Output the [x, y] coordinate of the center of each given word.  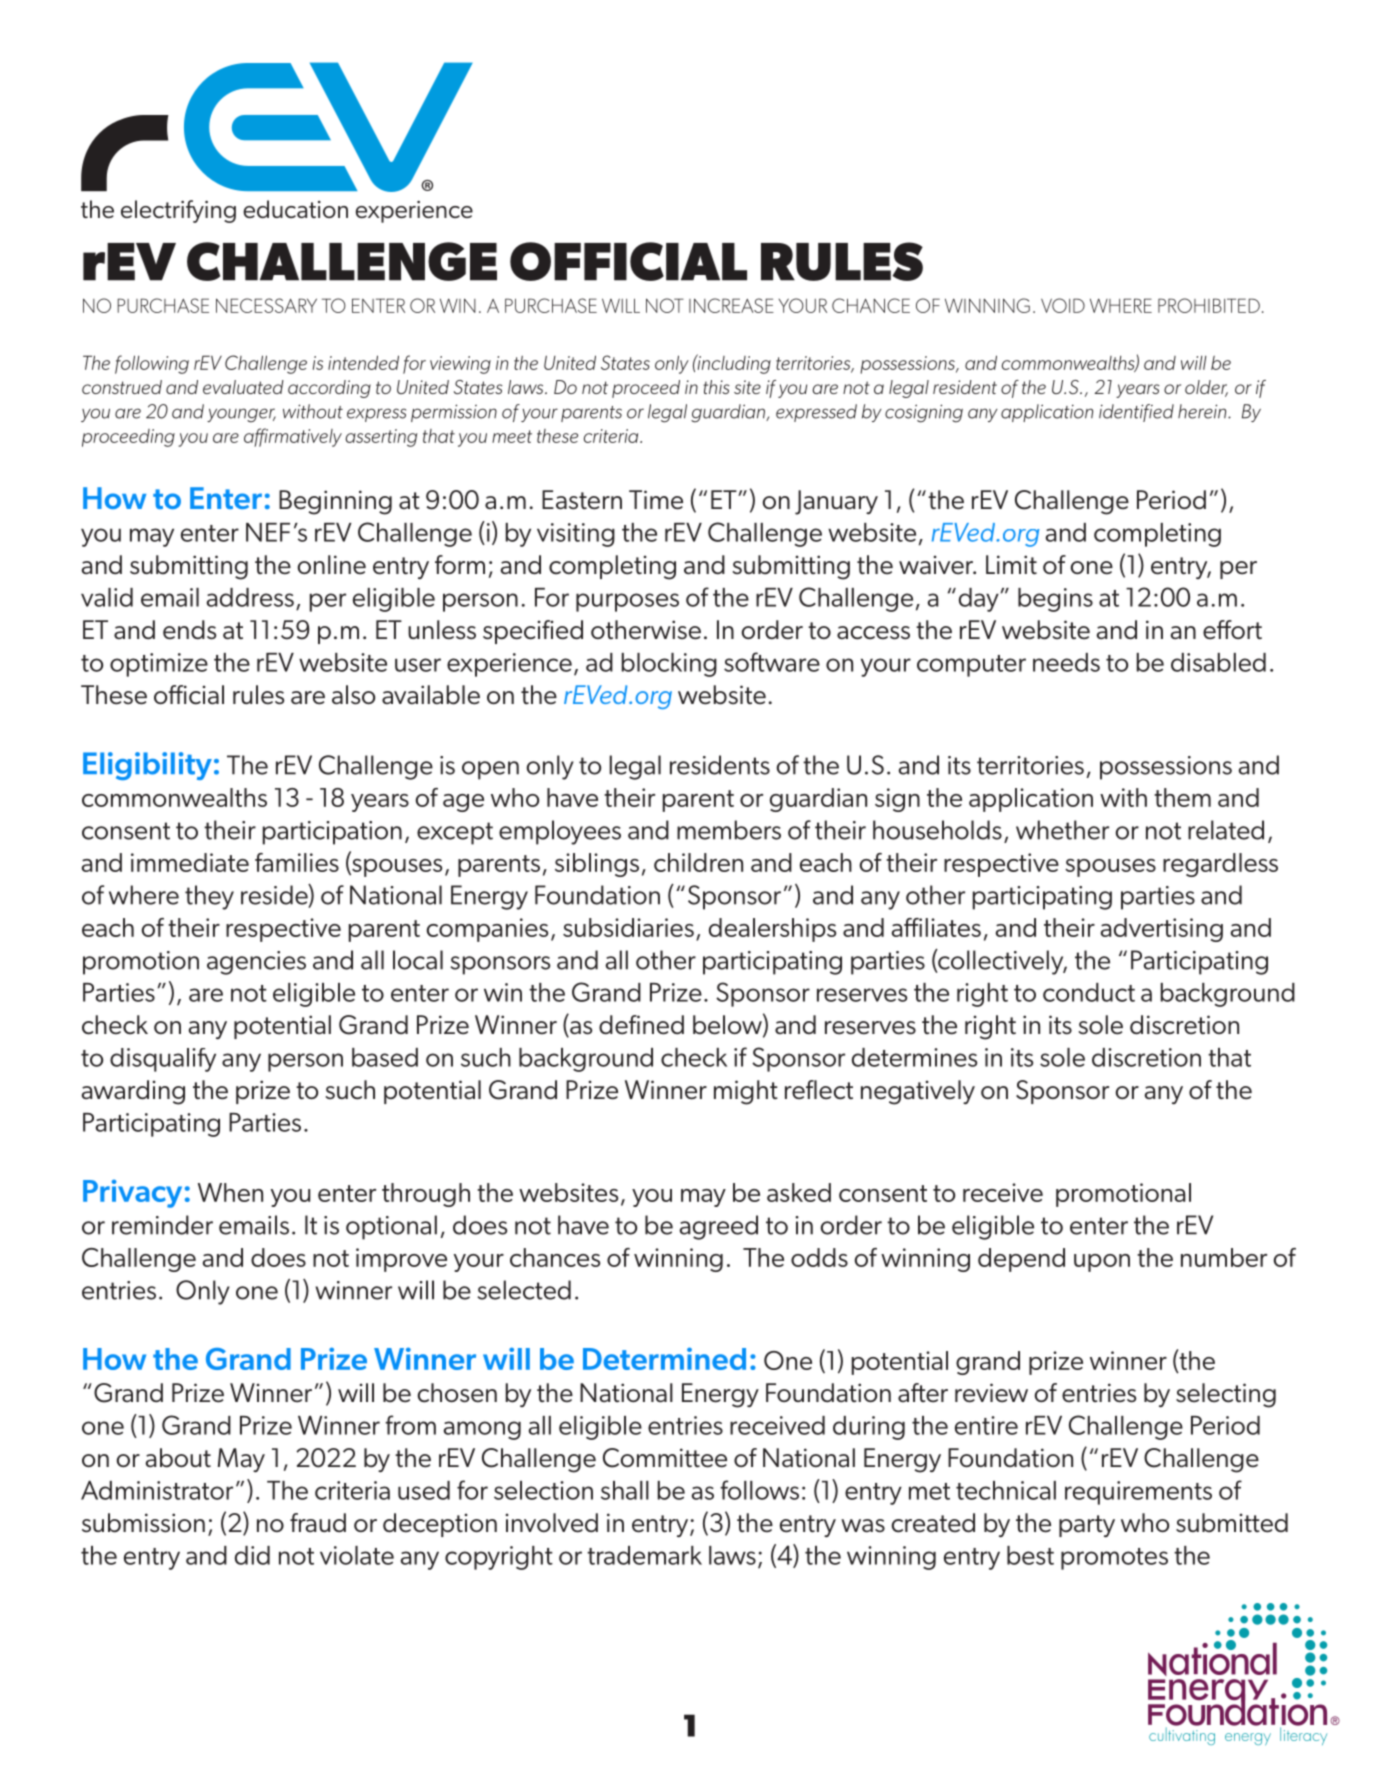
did [252, 1555]
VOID [1063, 305]
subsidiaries [628, 927]
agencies [256, 963]
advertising [1162, 930]
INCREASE [731, 305]
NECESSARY [266, 305]
